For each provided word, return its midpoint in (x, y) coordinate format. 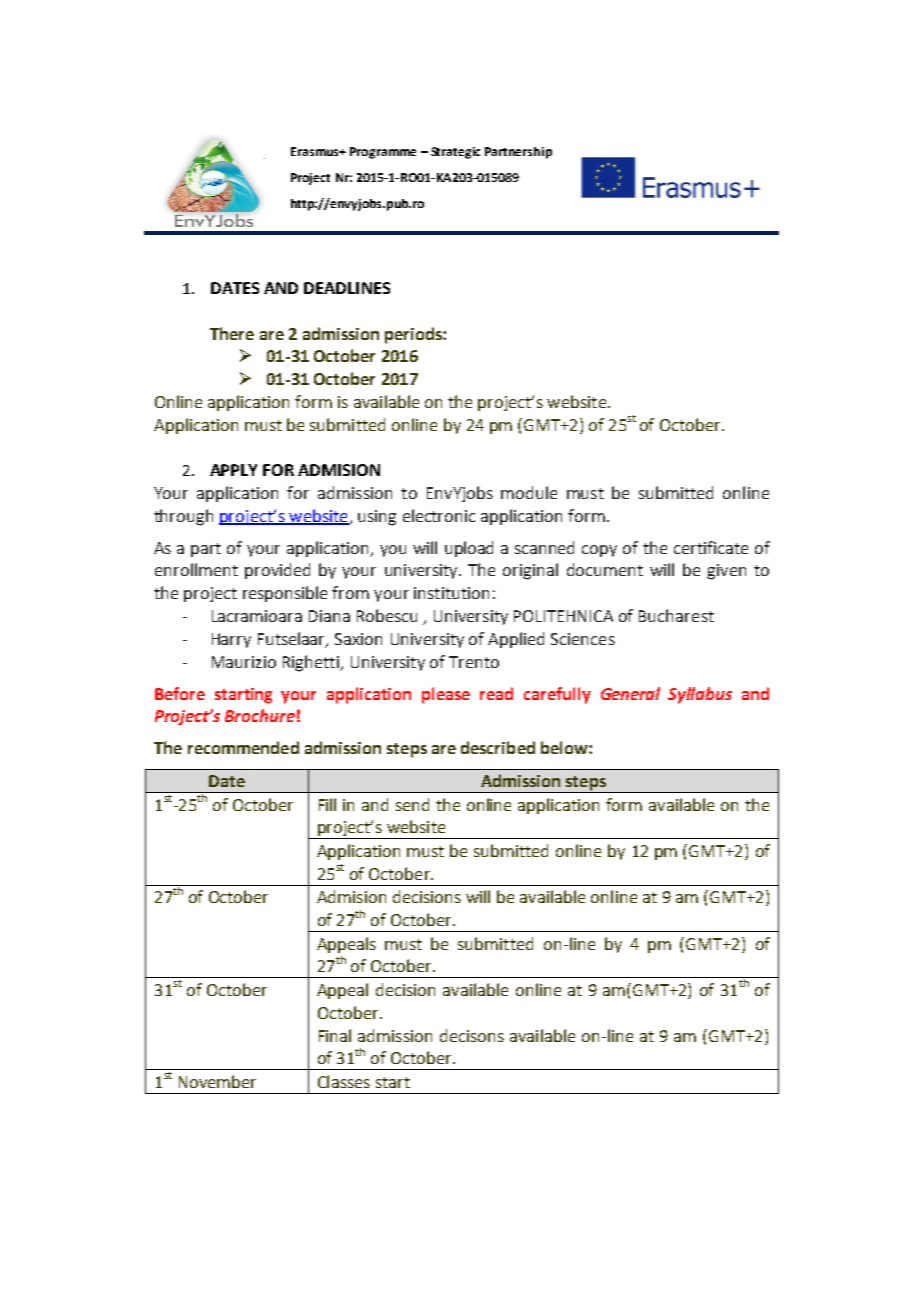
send (412, 804)
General (630, 693)
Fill (327, 804)
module (529, 492)
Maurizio (244, 662)
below (565, 747)
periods (414, 335)
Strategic (455, 153)
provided (277, 571)
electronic (439, 515)
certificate (711, 547)
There (232, 333)
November (217, 1081)
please (446, 695)
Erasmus (316, 151)
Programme (383, 153)
